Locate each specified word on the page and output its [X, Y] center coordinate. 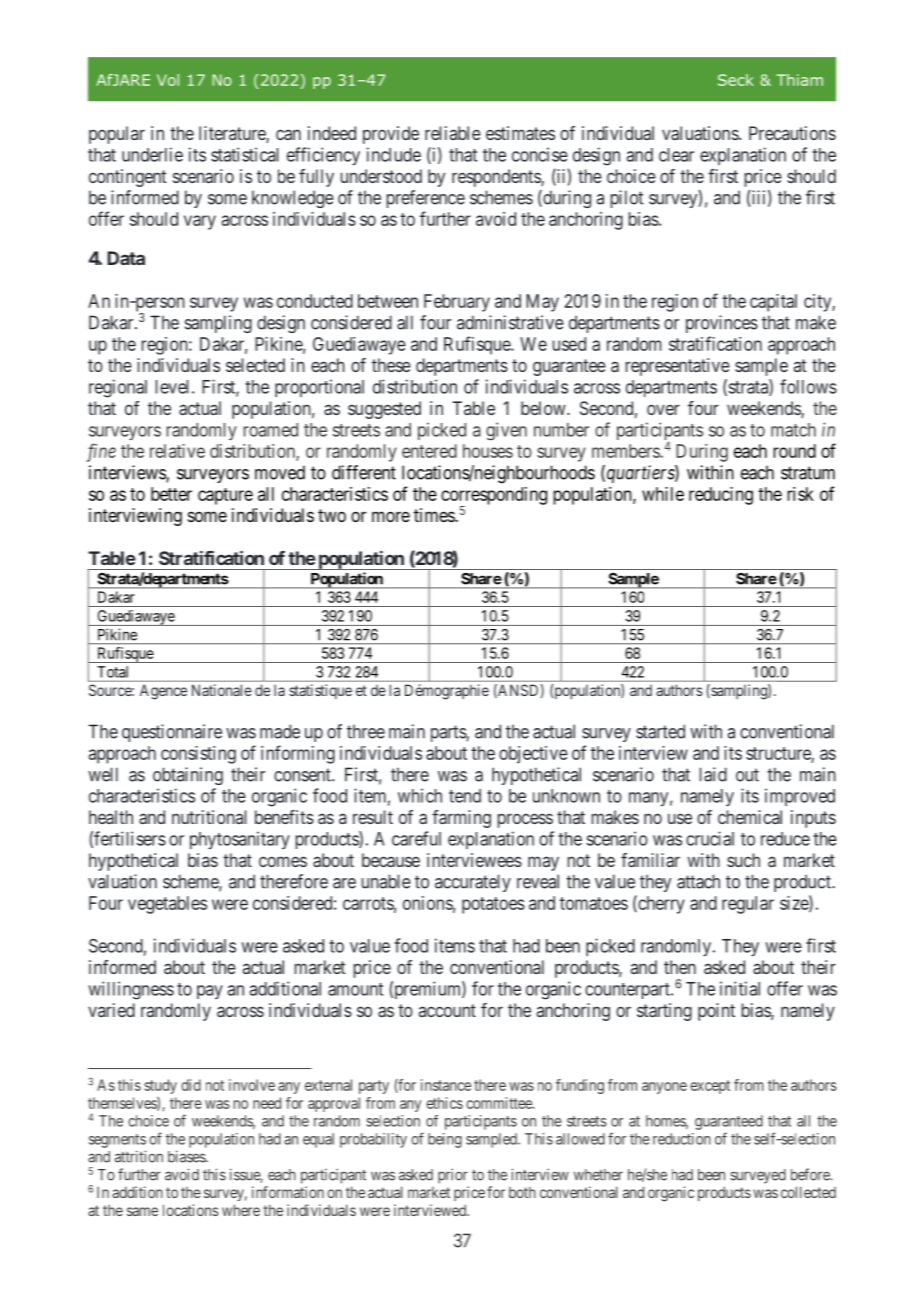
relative [177, 451]
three [366, 732]
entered [429, 451]
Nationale [222, 690]
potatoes [493, 905]
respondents [497, 178]
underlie [152, 154]
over [663, 409]
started [660, 731]
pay [210, 992]
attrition [139, 1156]
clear [676, 155]
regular [748, 905]
